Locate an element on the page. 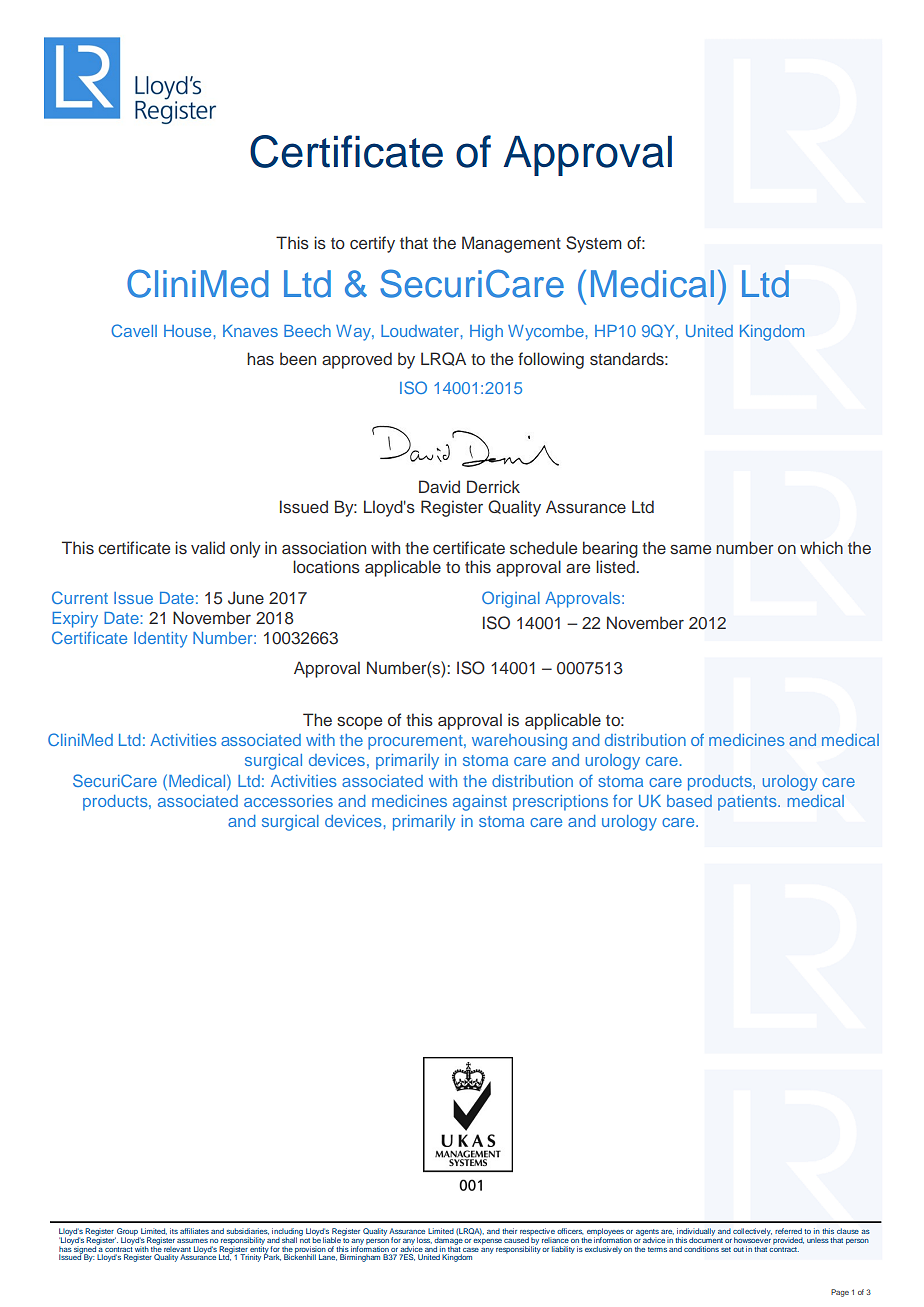 The width and height of the image is (924, 1307). patients is located at coordinates (748, 803).
